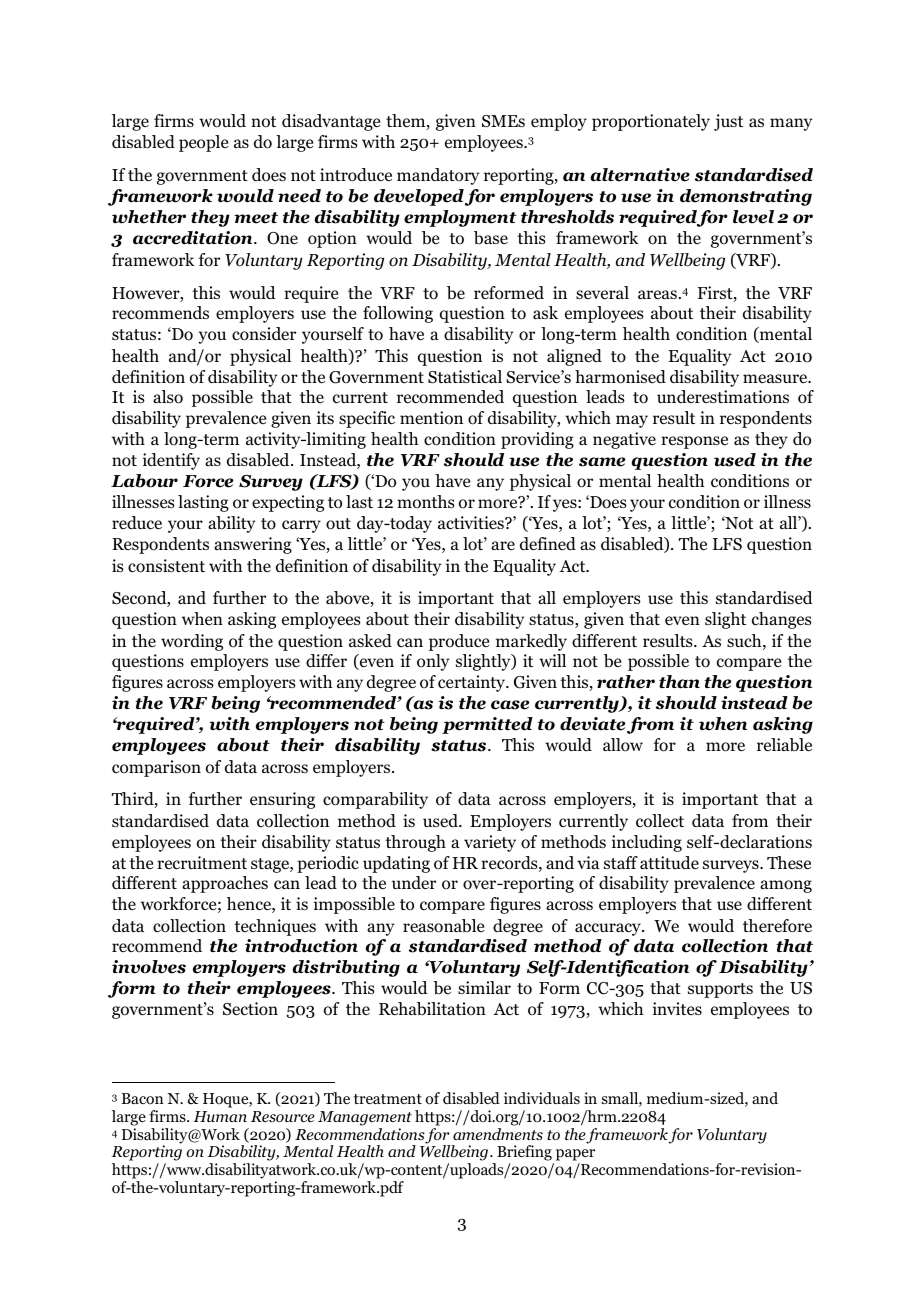 The width and height of the document is (924, 1308). I want to click on mandatory, so click(438, 176).
